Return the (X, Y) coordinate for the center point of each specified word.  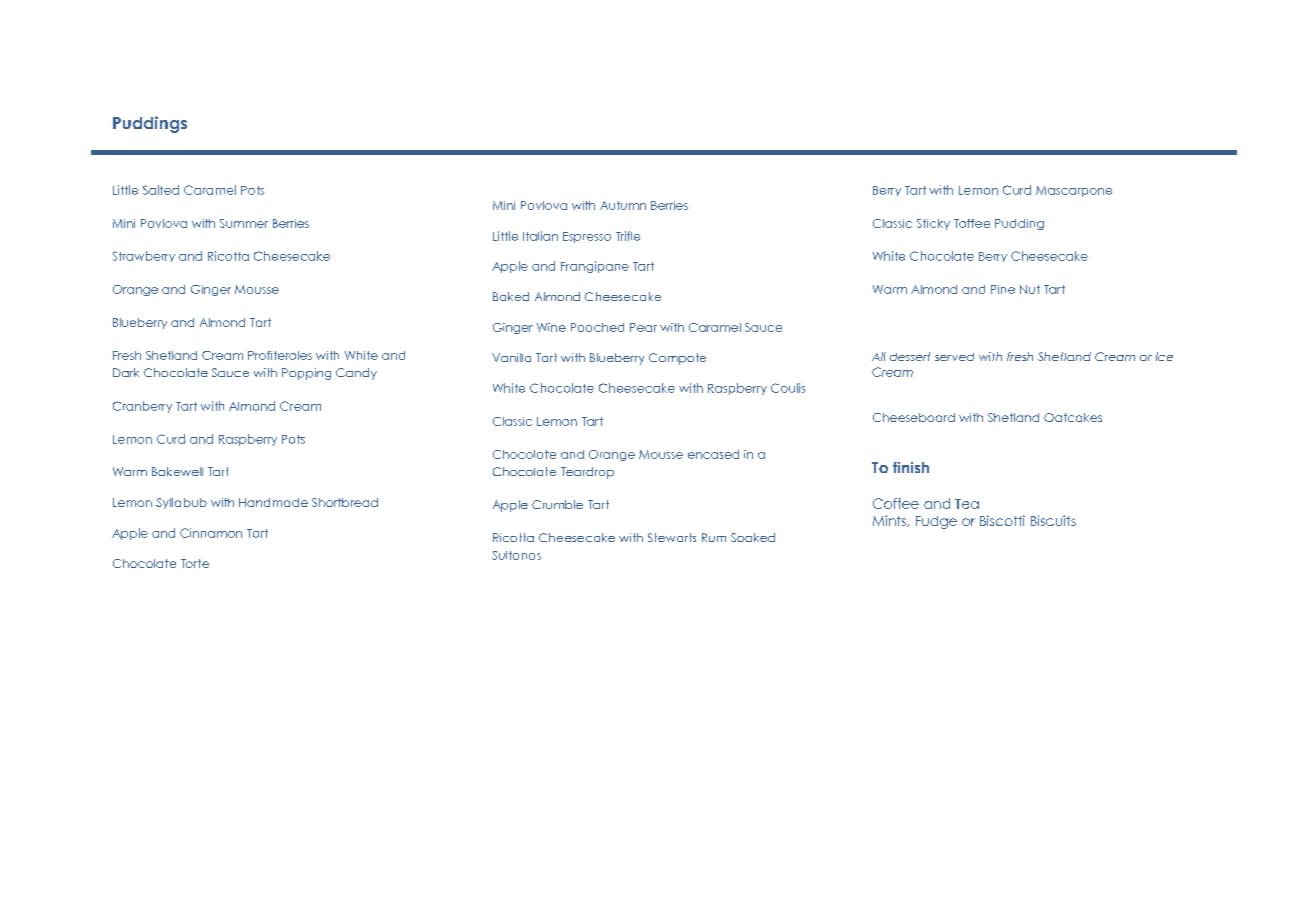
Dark (126, 372)
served (954, 357)
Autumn (623, 205)
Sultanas (516, 555)
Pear (643, 327)
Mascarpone (1074, 191)
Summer (244, 223)
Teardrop (587, 473)
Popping (306, 374)
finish (911, 467)
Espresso (587, 237)
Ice (1164, 356)
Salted (161, 190)
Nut (1030, 289)
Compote (677, 359)
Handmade (273, 502)
